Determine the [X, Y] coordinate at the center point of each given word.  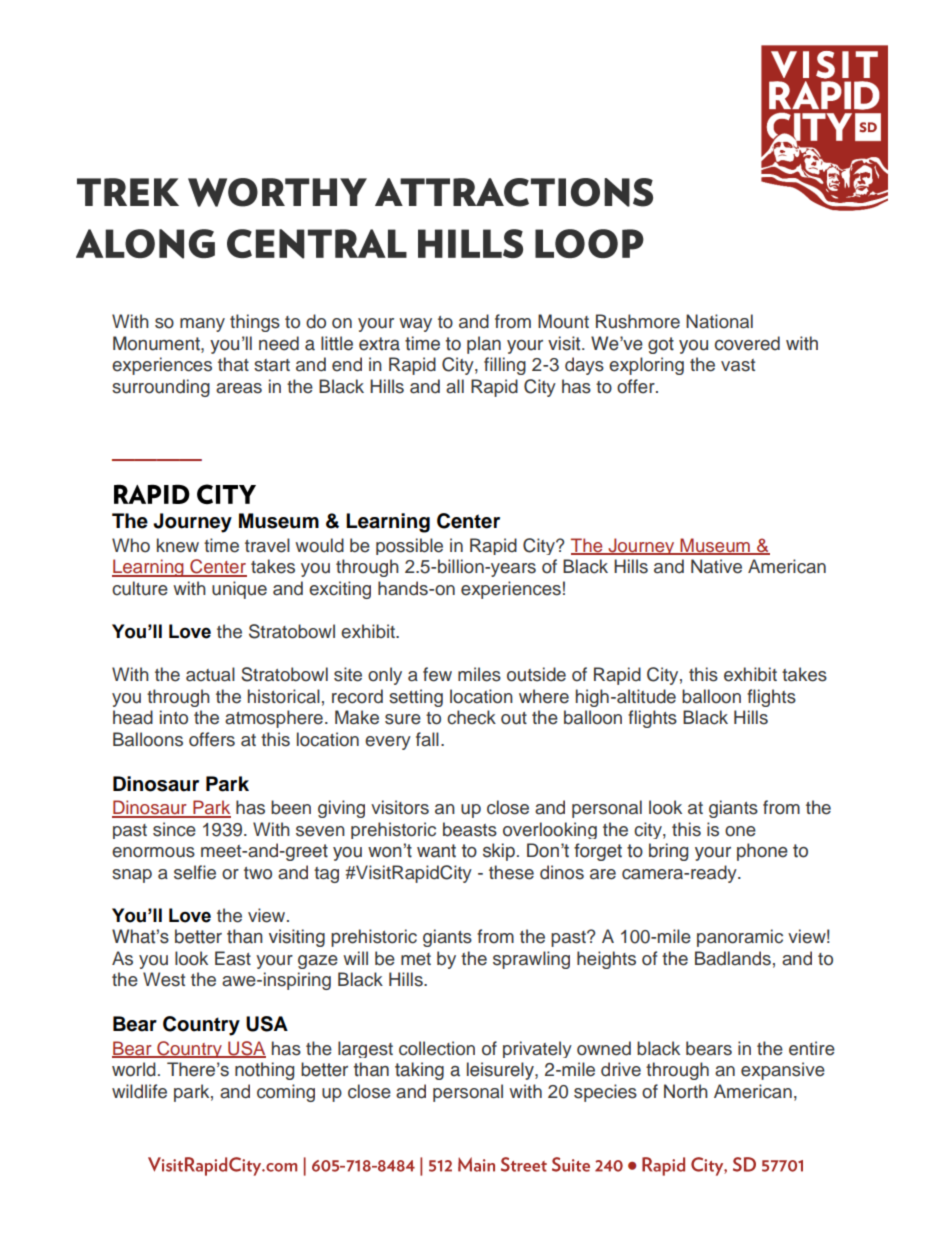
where [544, 696]
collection [437, 1048]
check [471, 717]
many [202, 325]
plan [484, 345]
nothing [264, 1071]
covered [747, 343]
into [174, 717]
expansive [783, 1071]
